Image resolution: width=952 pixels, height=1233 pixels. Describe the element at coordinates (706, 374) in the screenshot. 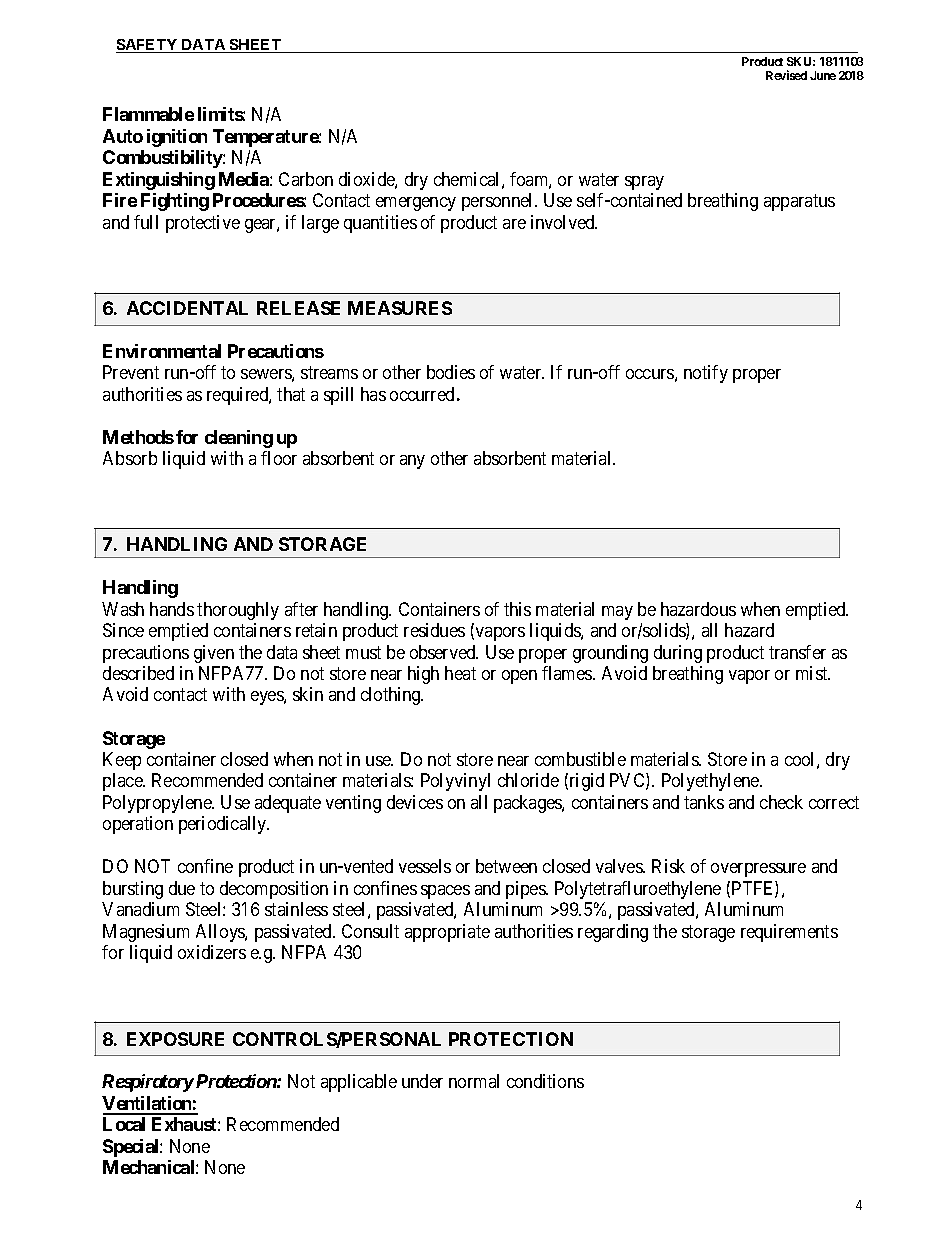

I see `notify` at that location.
